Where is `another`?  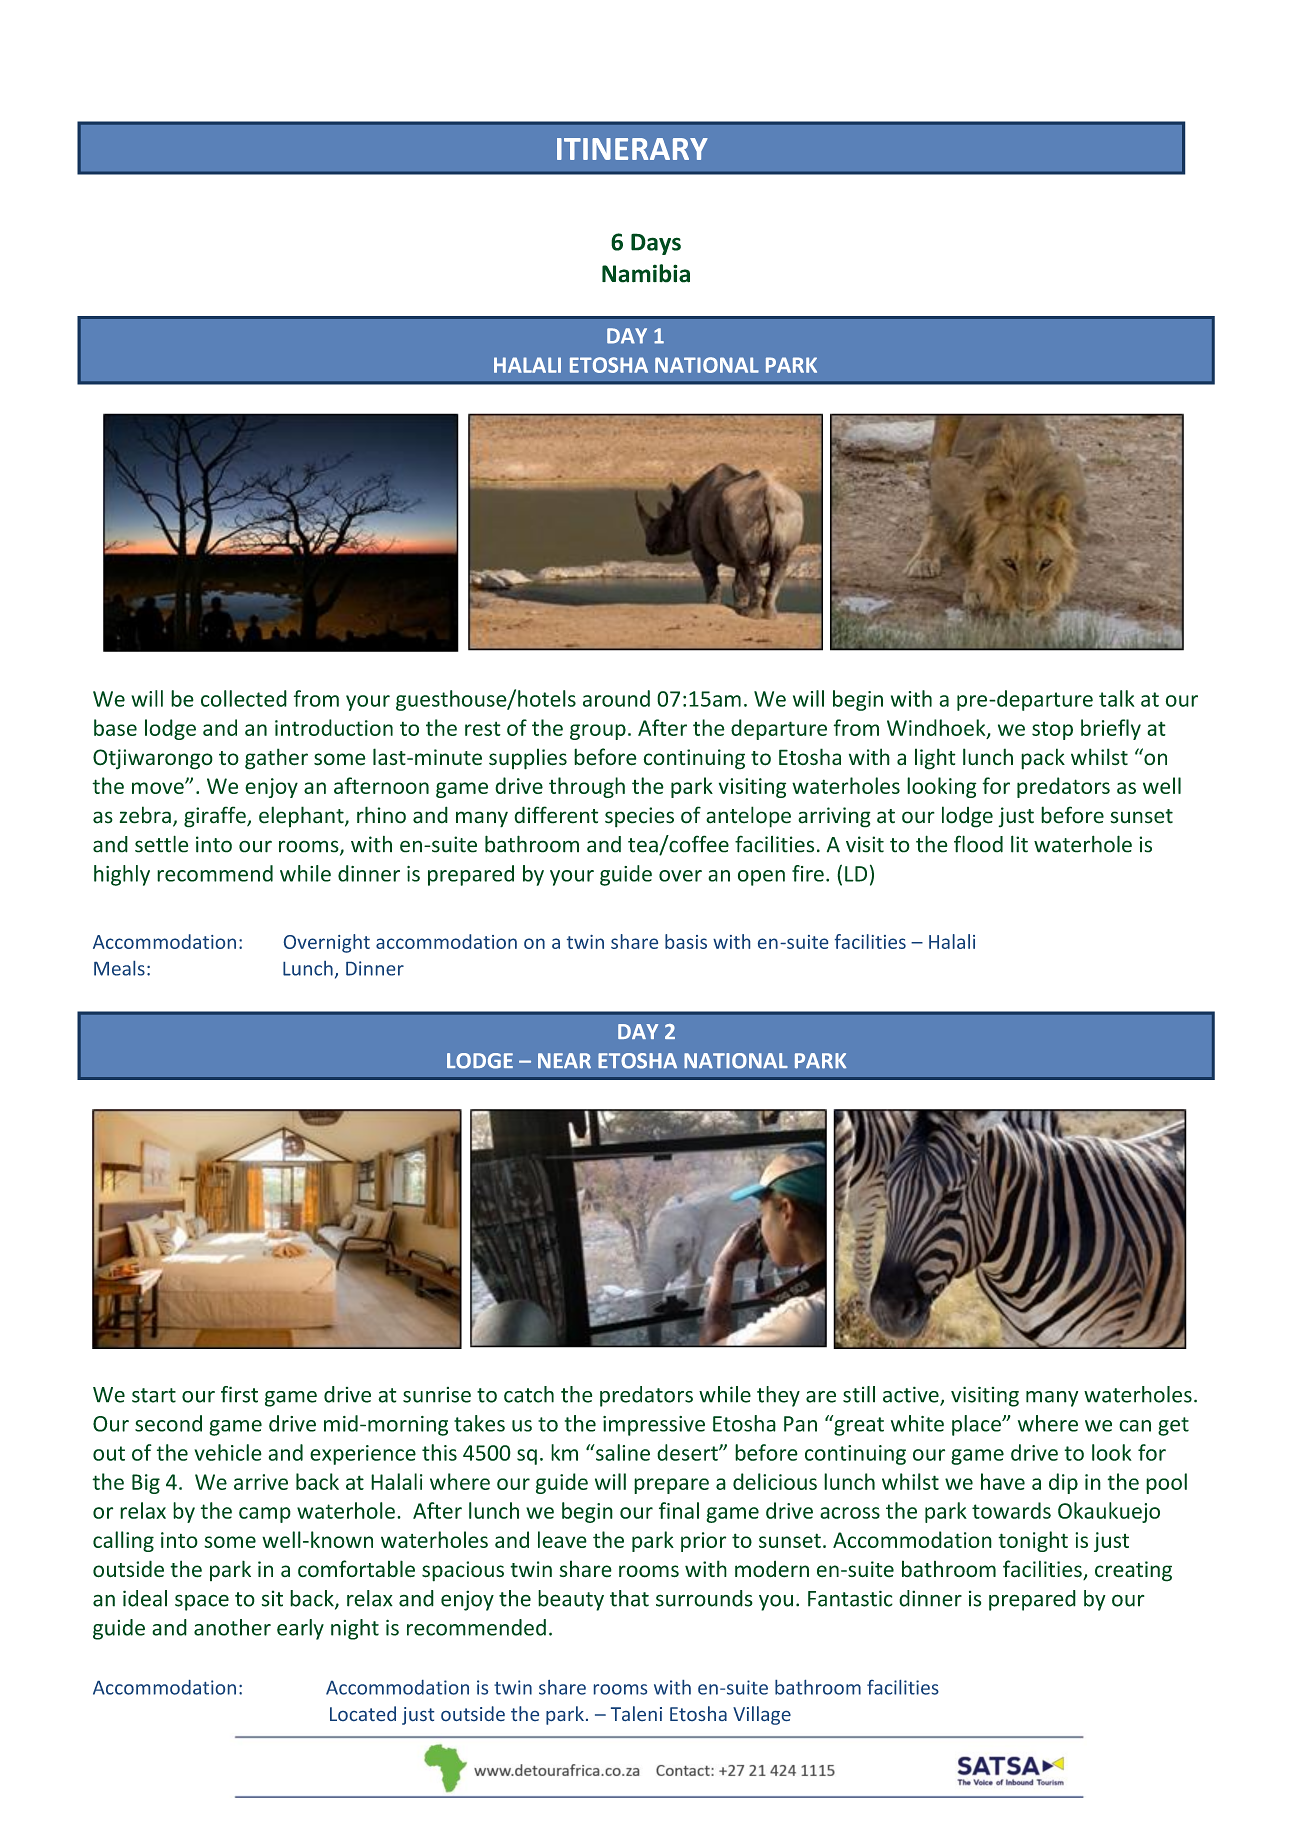
another is located at coordinates (232, 1627).
